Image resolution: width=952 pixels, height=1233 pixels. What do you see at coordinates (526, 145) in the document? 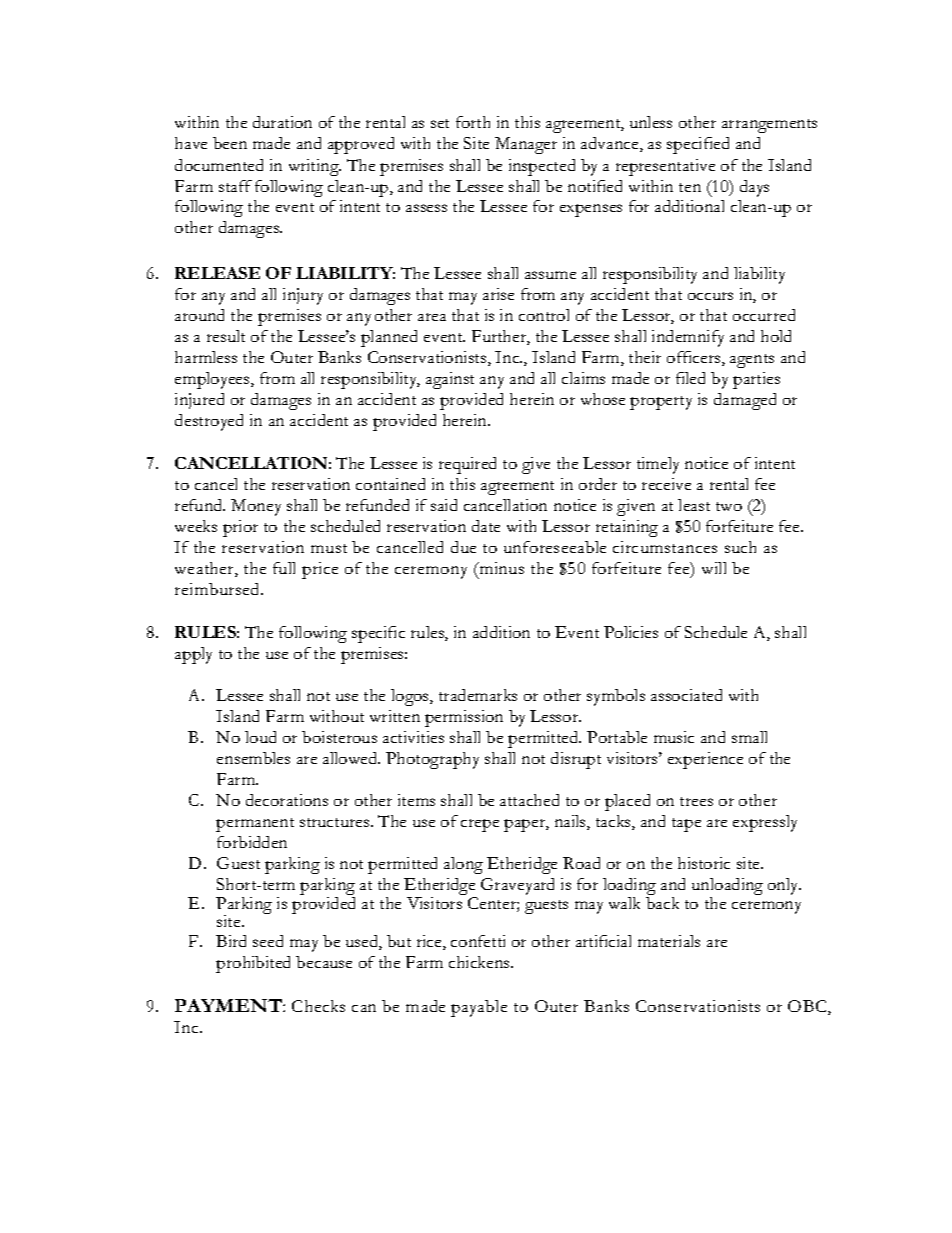
I see `Manager` at bounding box center [526, 145].
